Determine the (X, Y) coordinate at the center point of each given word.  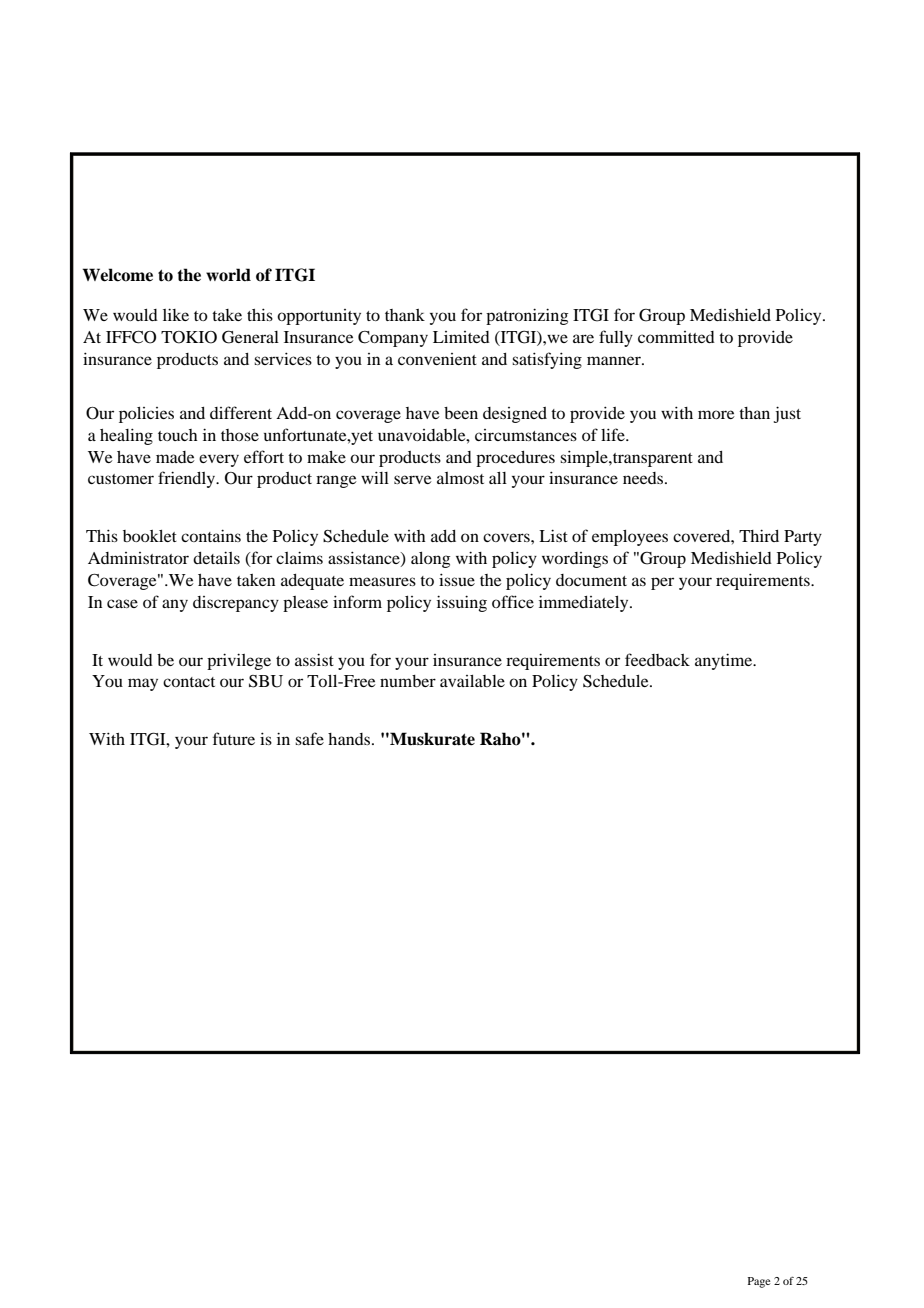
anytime (725, 661)
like (176, 314)
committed (676, 337)
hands (349, 739)
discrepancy (236, 604)
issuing (462, 603)
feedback (657, 659)
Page (759, 1282)
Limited (461, 337)
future (234, 738)
